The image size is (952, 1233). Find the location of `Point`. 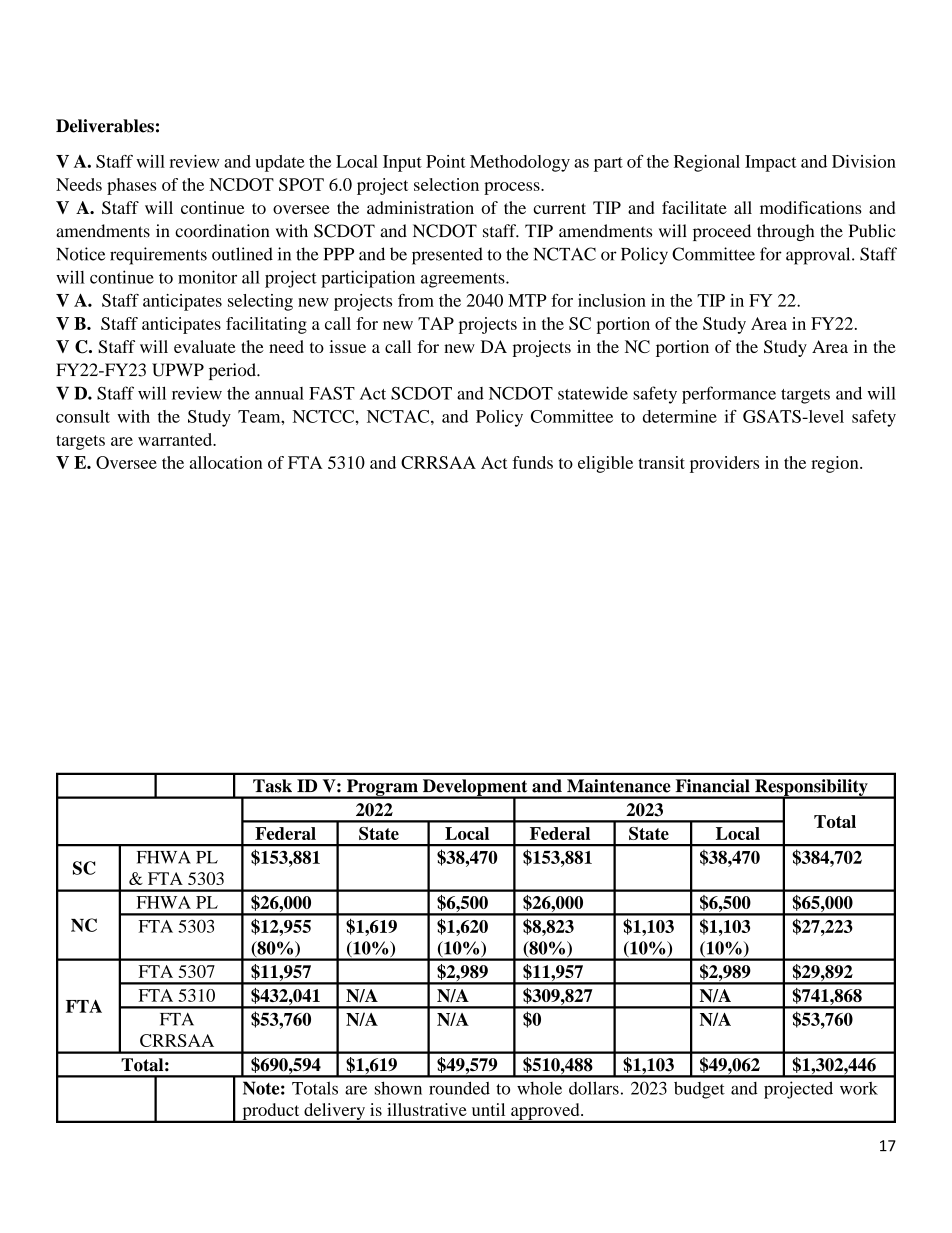

Point is located at coordinates (446, 161).
